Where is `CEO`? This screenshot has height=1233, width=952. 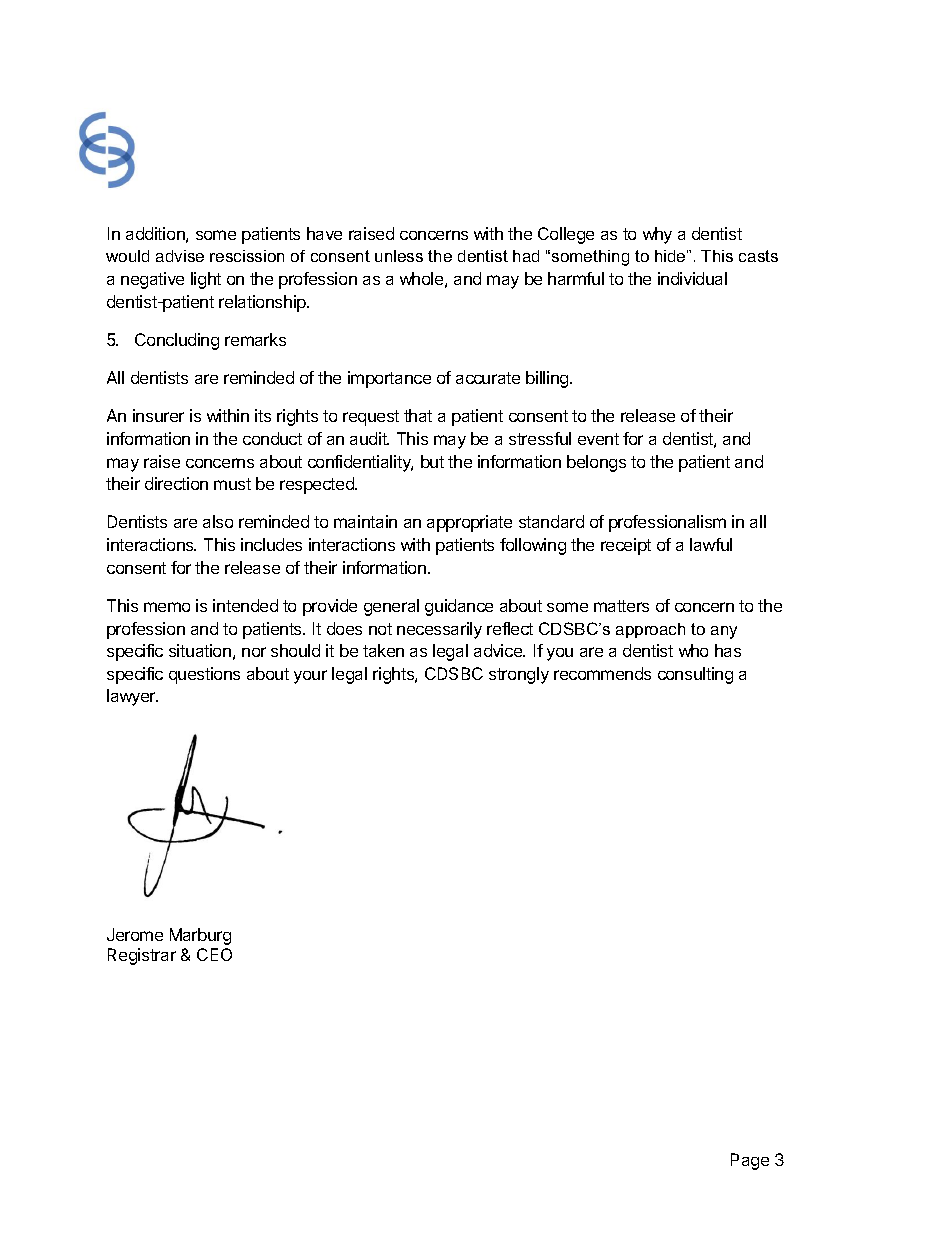
CEO is located at coordinates (214, 954).
